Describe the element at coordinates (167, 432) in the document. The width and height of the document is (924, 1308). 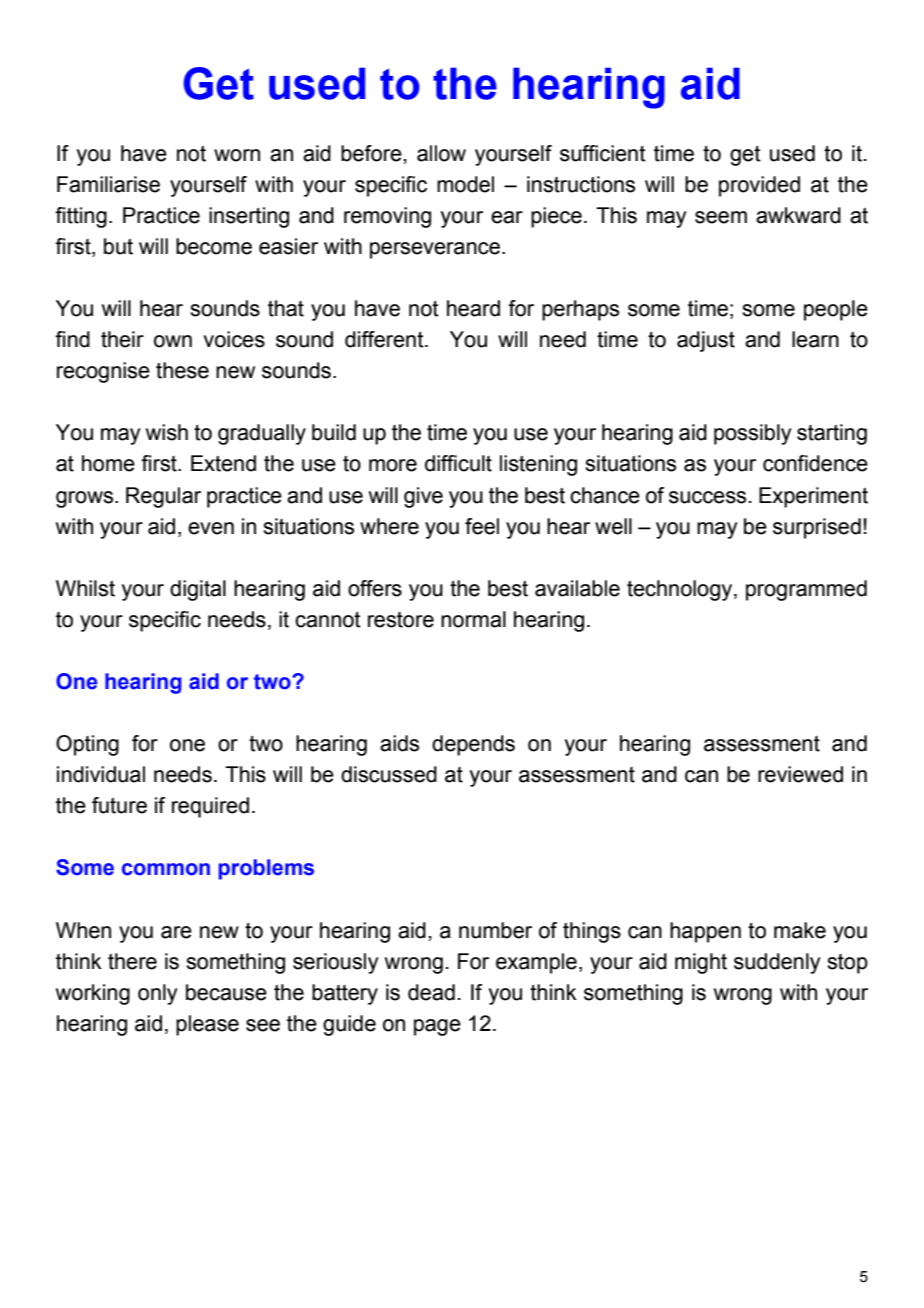
I see `wish` at that location.
